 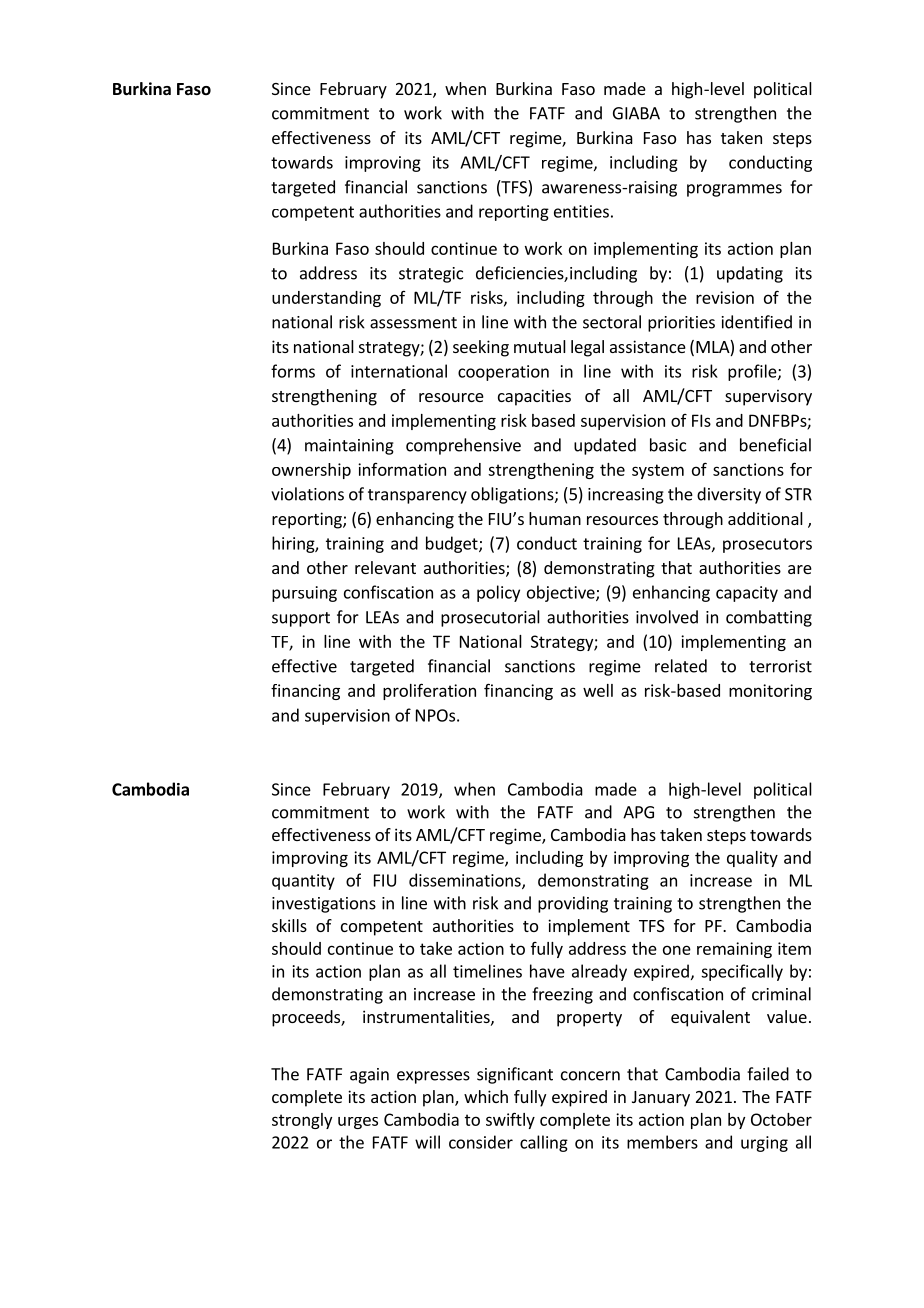 I want to click on monitoring, so click(x=770, y=692).
